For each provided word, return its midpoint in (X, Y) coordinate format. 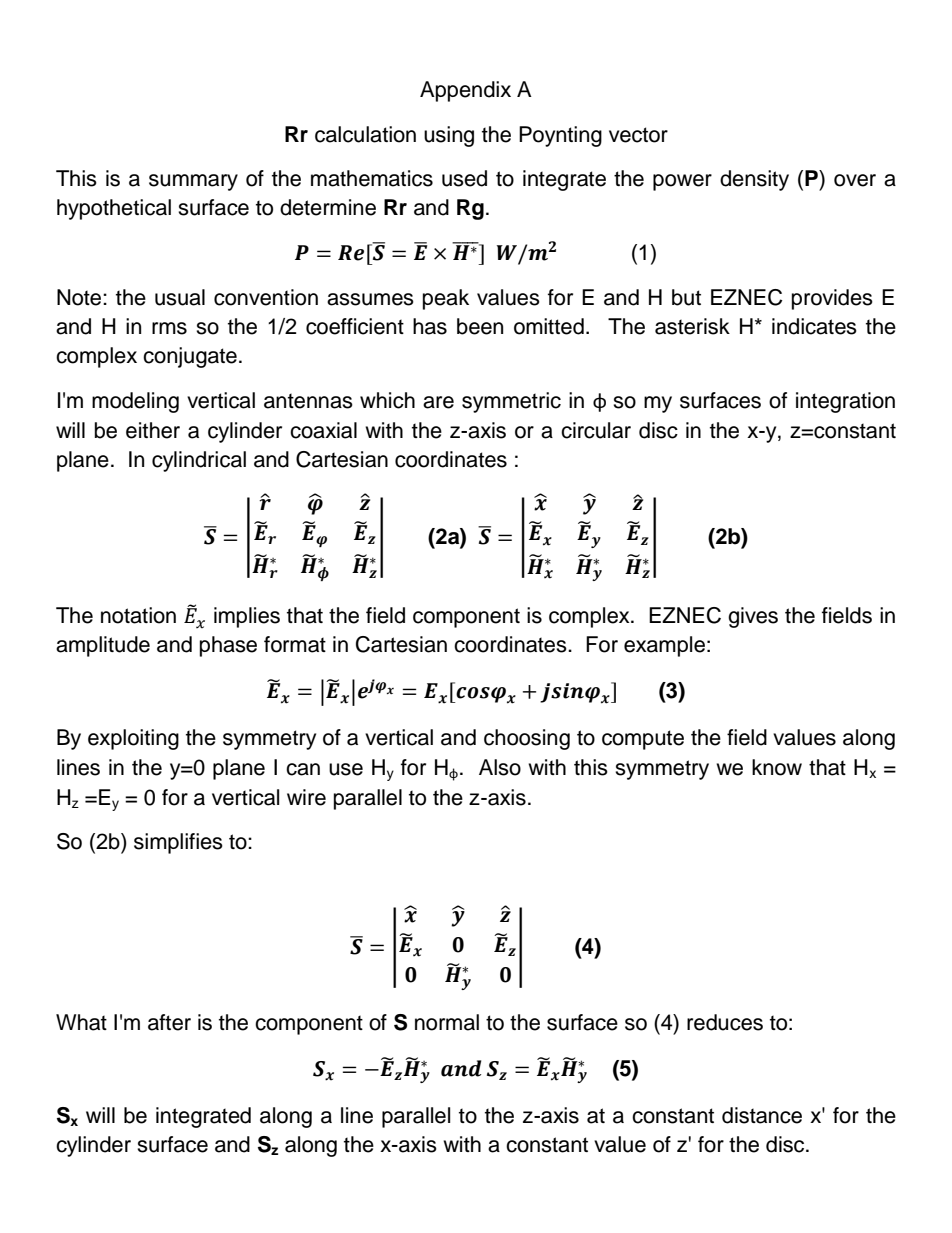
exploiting (133, 739)
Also (500, 767)
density (754, 180)
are (438, 402)
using (449, 136)
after (169, 1022)
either (153, 430)
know (777, 767)
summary (193, 182)
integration (845, 402)
